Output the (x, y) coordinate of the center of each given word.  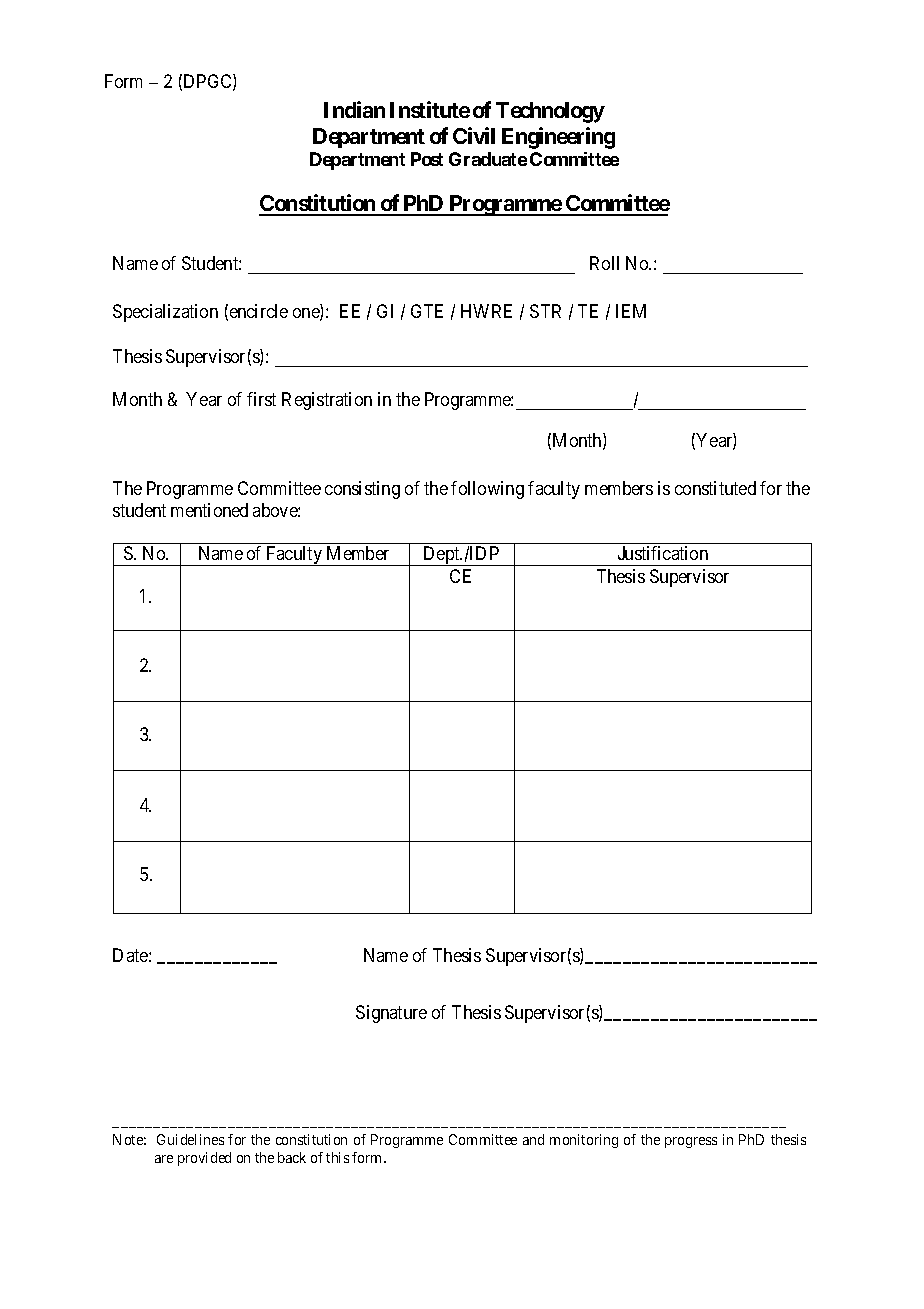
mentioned (209, 510)
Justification (663, 553)
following (487, 490)
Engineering (558, 138)
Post (427, 159)
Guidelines (190, 1139)
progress (691, 1142)
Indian (354, 109)
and (533, 1139)
